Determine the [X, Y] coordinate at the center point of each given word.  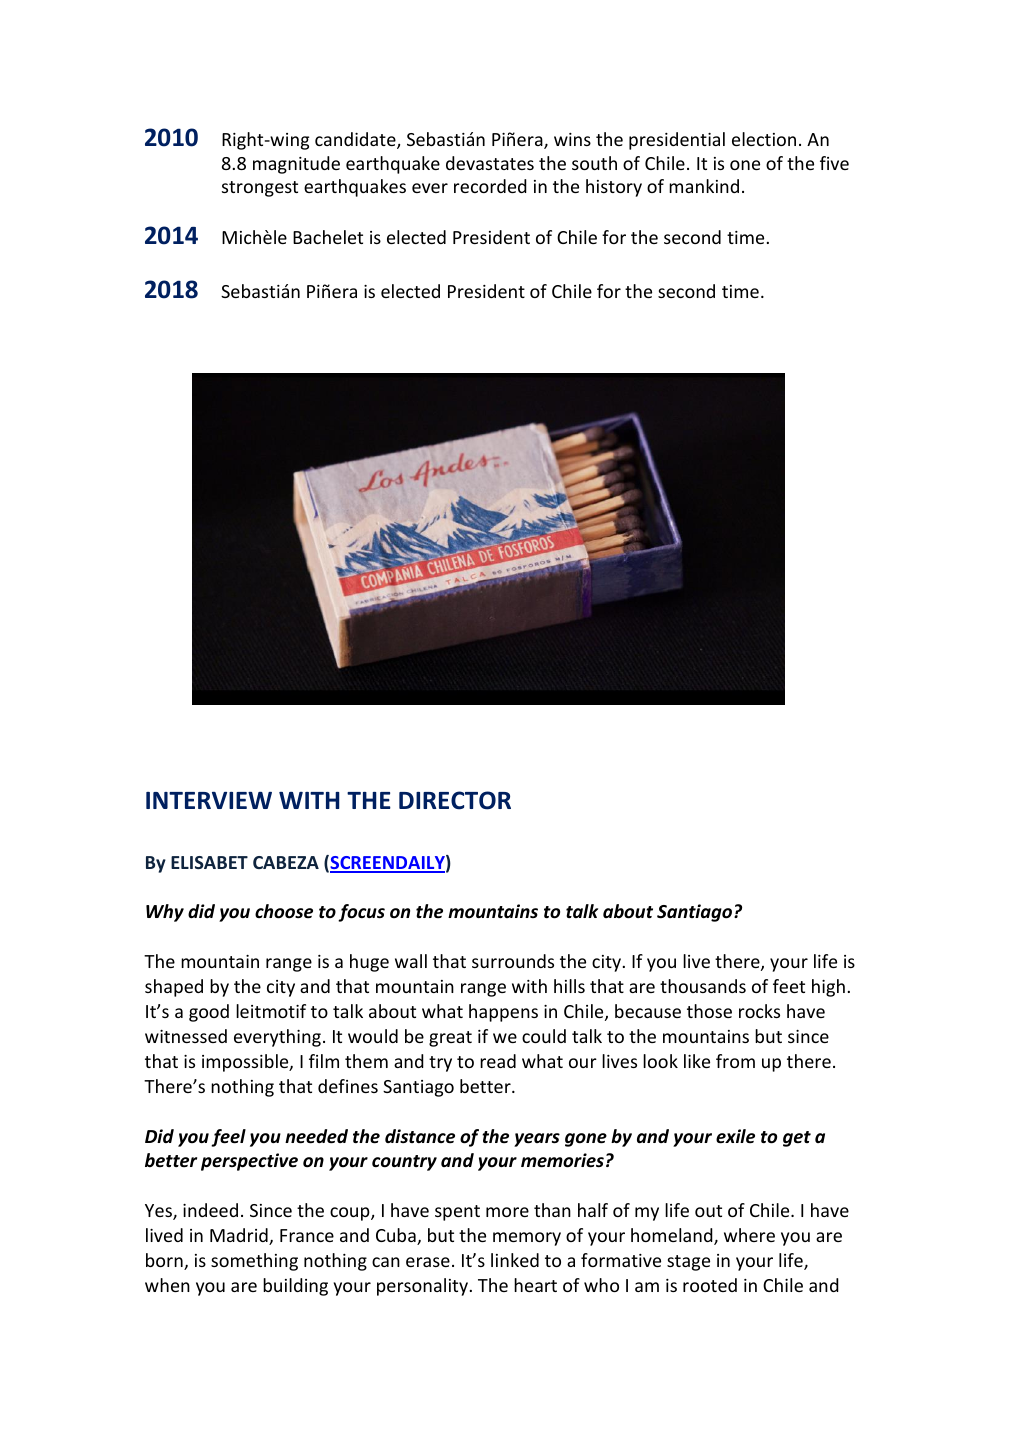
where [749, 1235]
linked [515, 1260]
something [254, 1262]
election [764, 139]
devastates [490, 163]
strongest [260, 189]
